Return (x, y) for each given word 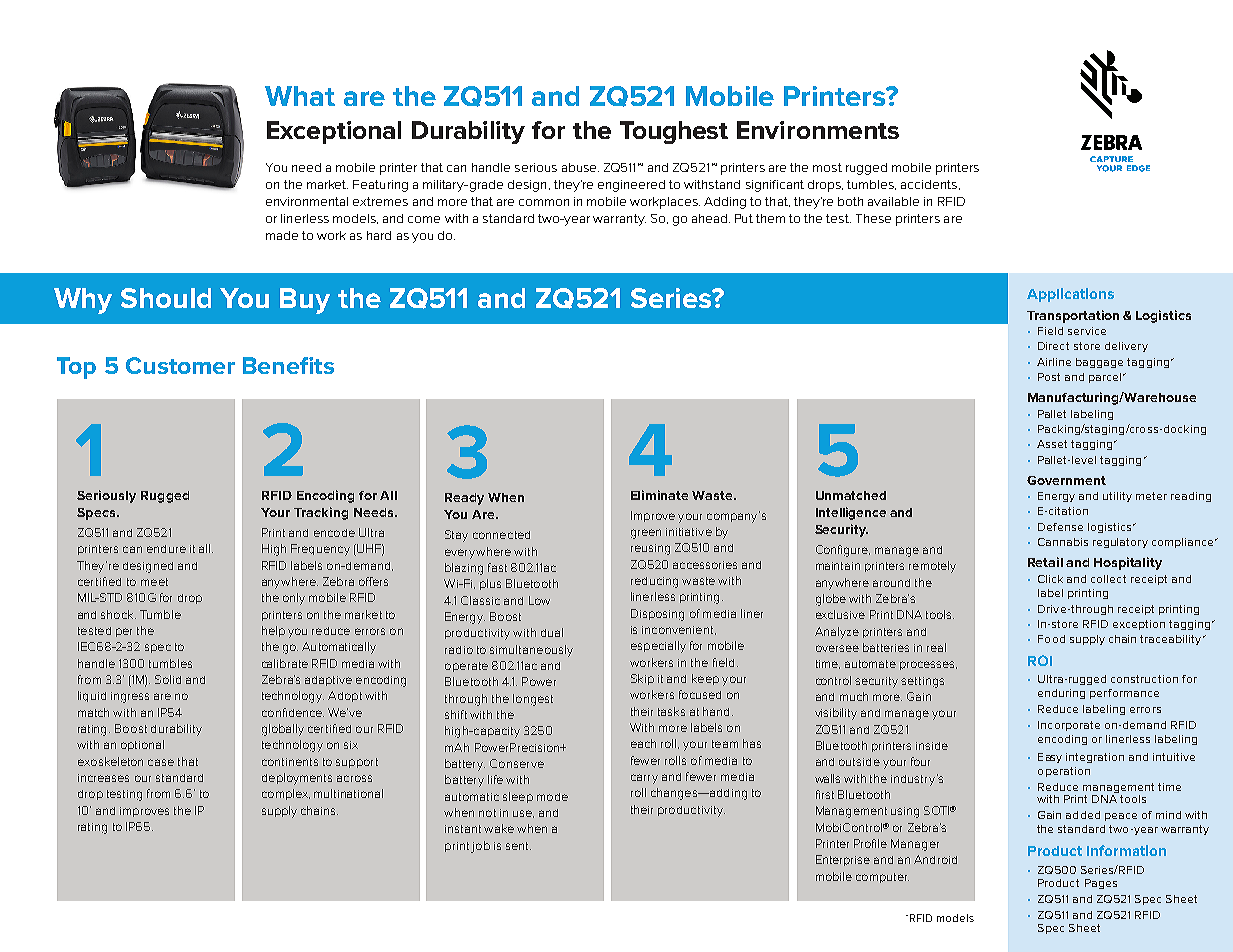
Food (1051, 639)
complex (286, 794)
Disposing (657, 615)
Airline (1054, 362)
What (300, 96)
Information (1126, 850)
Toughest (674, 132)
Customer (180, 365)
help (273, 631)
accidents (929, 184)
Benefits (288, 365)
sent (518, 846)
